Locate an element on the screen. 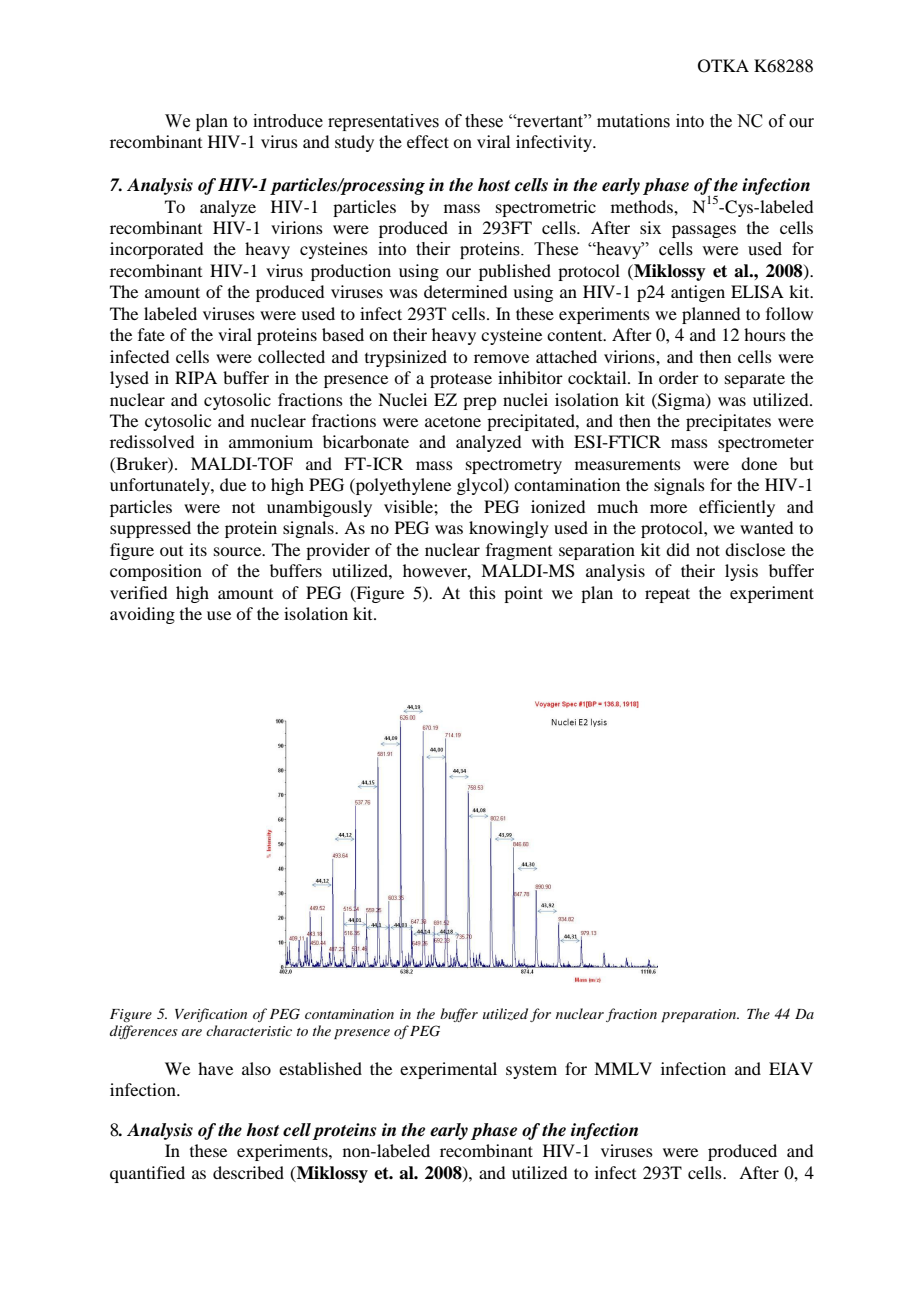  mutations is located at coordinates (633, 121).
